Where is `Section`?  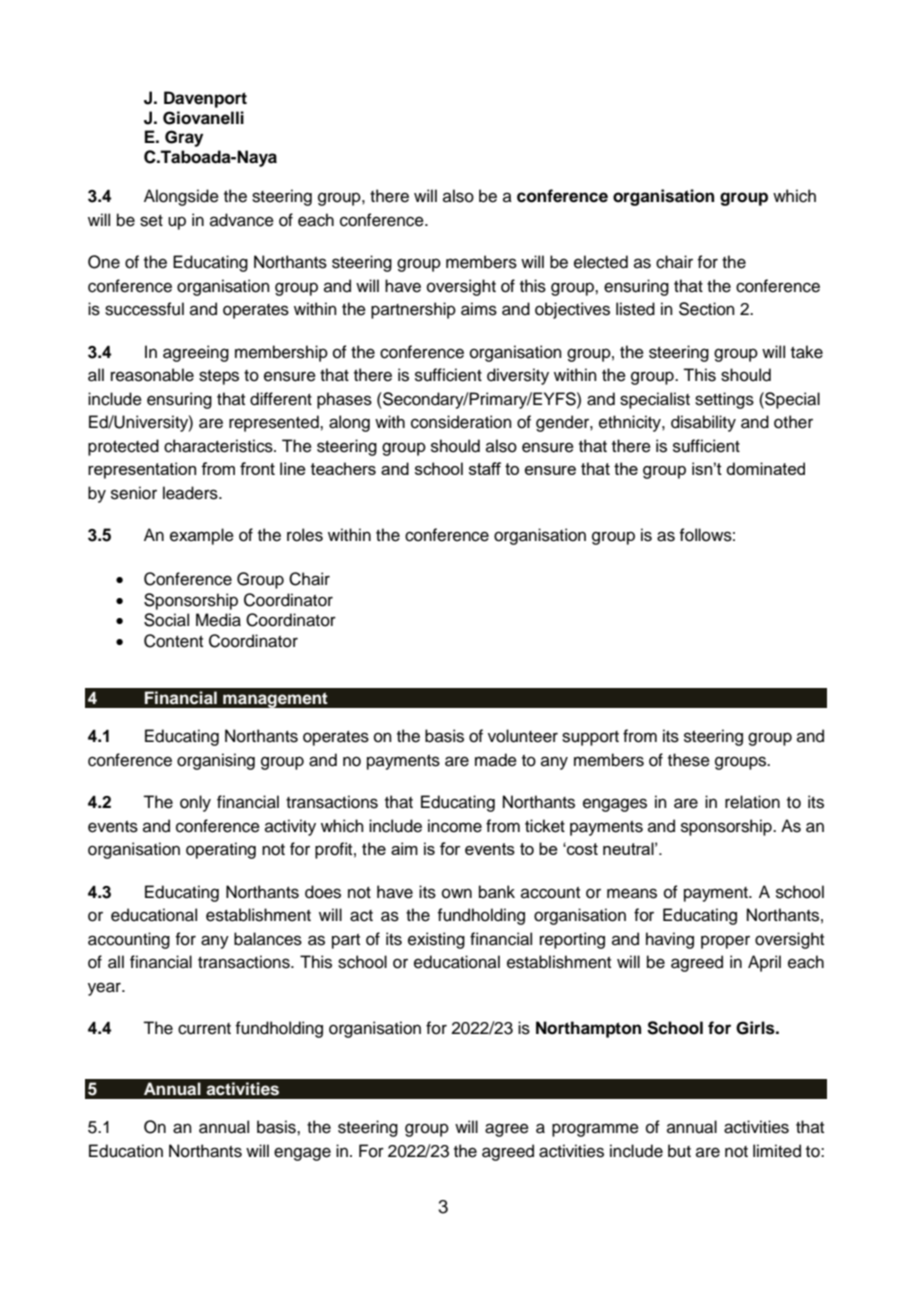 Section is located at coordinates (707, 309).
